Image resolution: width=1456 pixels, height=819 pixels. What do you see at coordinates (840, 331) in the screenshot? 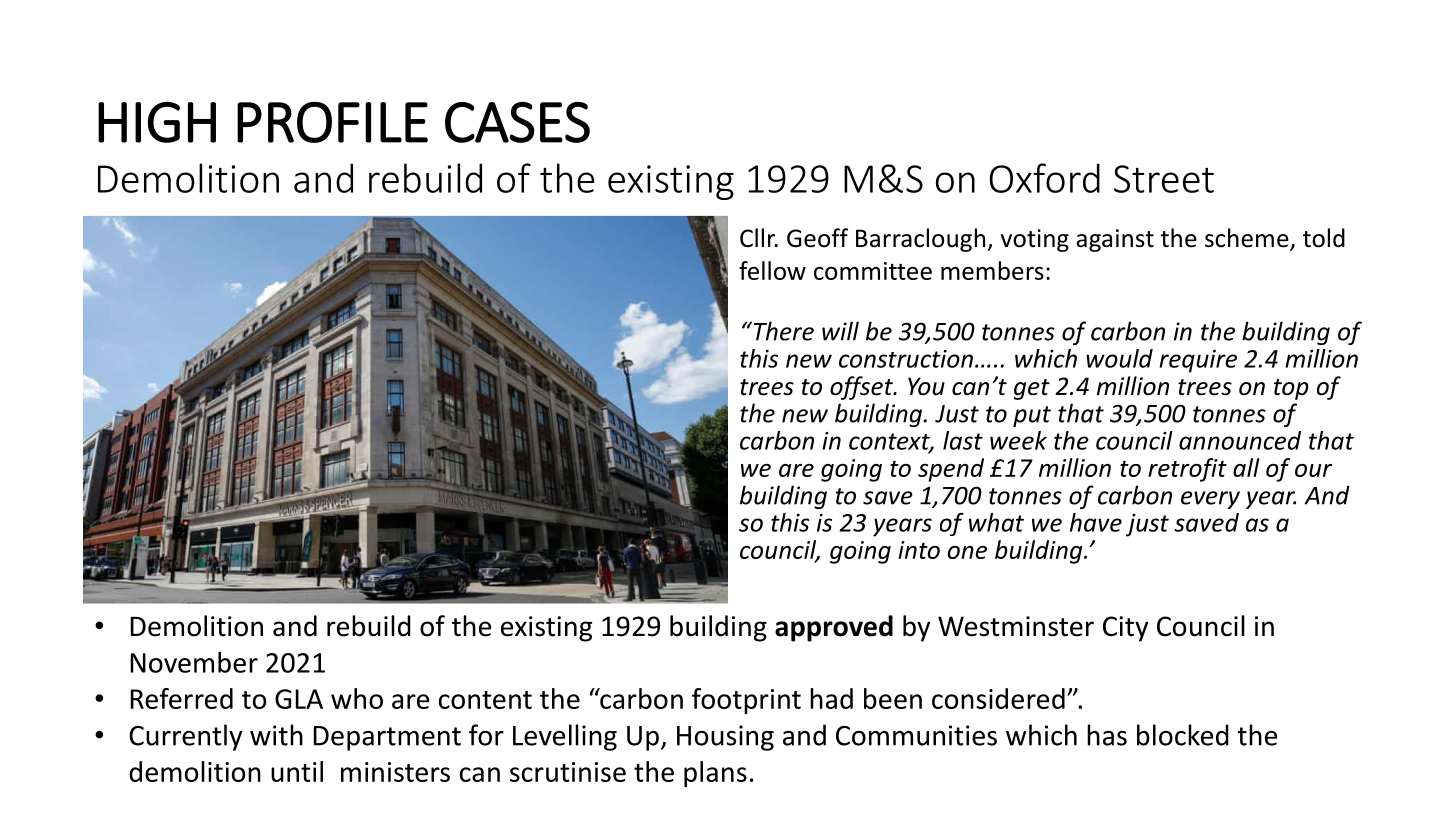
I see `will` at bounding box center [840, 331].
